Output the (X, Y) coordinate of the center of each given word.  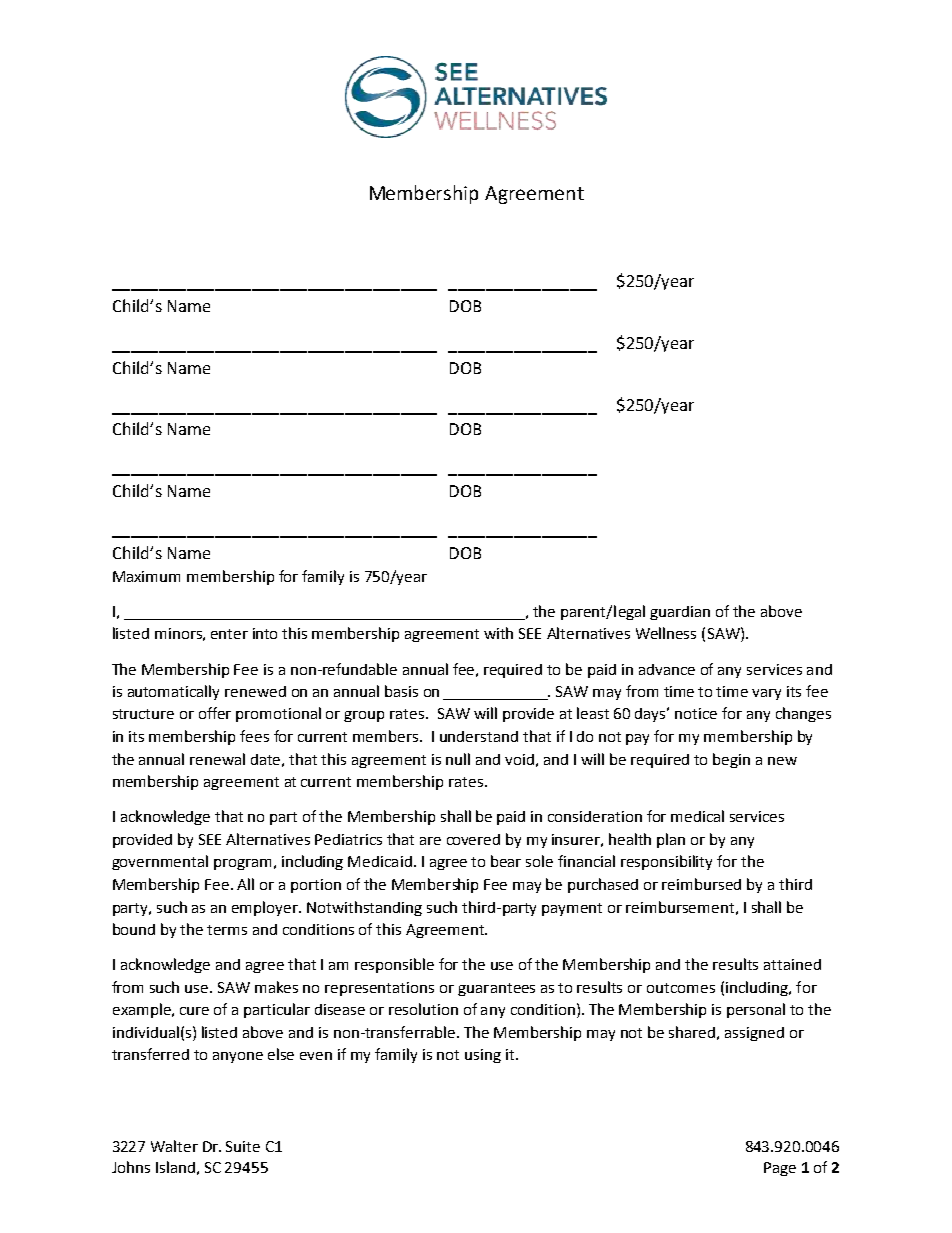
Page (780, 1169)
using (483, 1056)
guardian (680, 613)
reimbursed (701, 884)
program (242, 864)
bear (506, 861)
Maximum (146, 576)
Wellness (666, 633)
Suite (243, 1146)
